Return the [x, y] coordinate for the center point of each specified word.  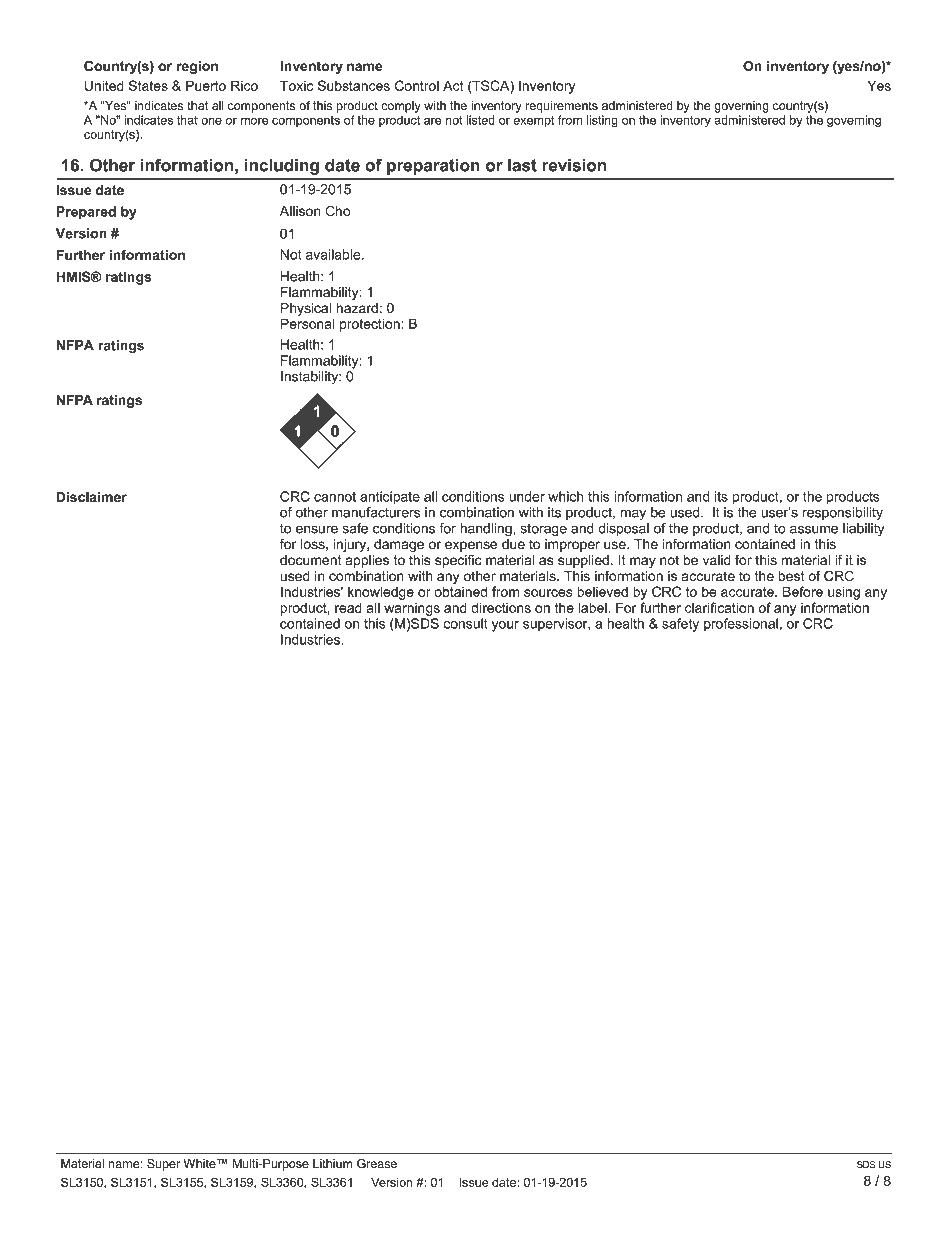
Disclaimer [91, 497]
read [348, 607]
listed [480, 120]
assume [814, 529]
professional [741, 624]
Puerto [206, 85]
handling [487, 530]
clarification [719, 607]
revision [574, 165]
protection [371, 325]
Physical [307, 311]
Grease [377, 1164]
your [505, 626]
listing [602, 121]
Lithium [332, 1163]
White [200, 1164]
